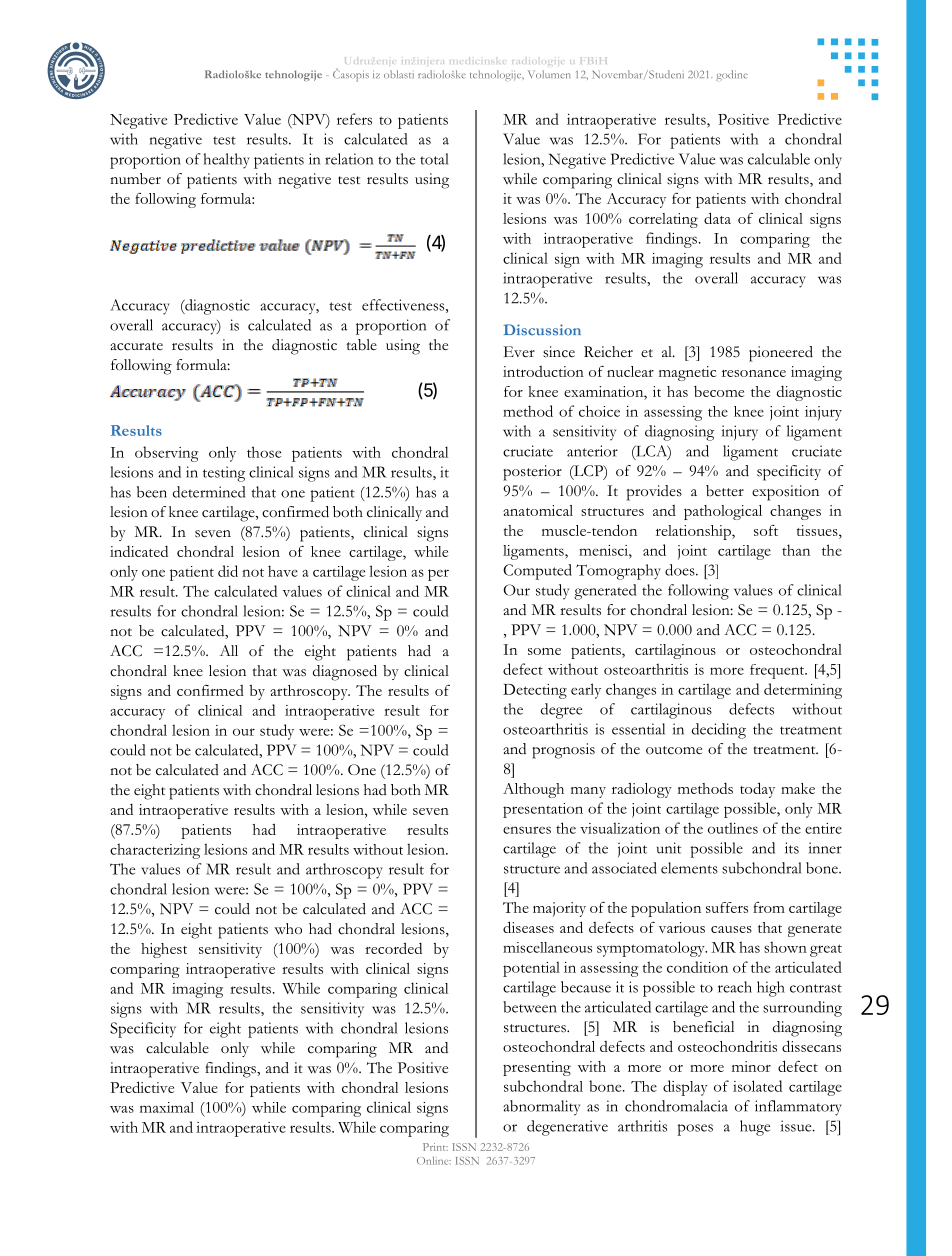  Describe the element at coordinates (527, 830) in the screenshot. I see `ensures` at that location.
